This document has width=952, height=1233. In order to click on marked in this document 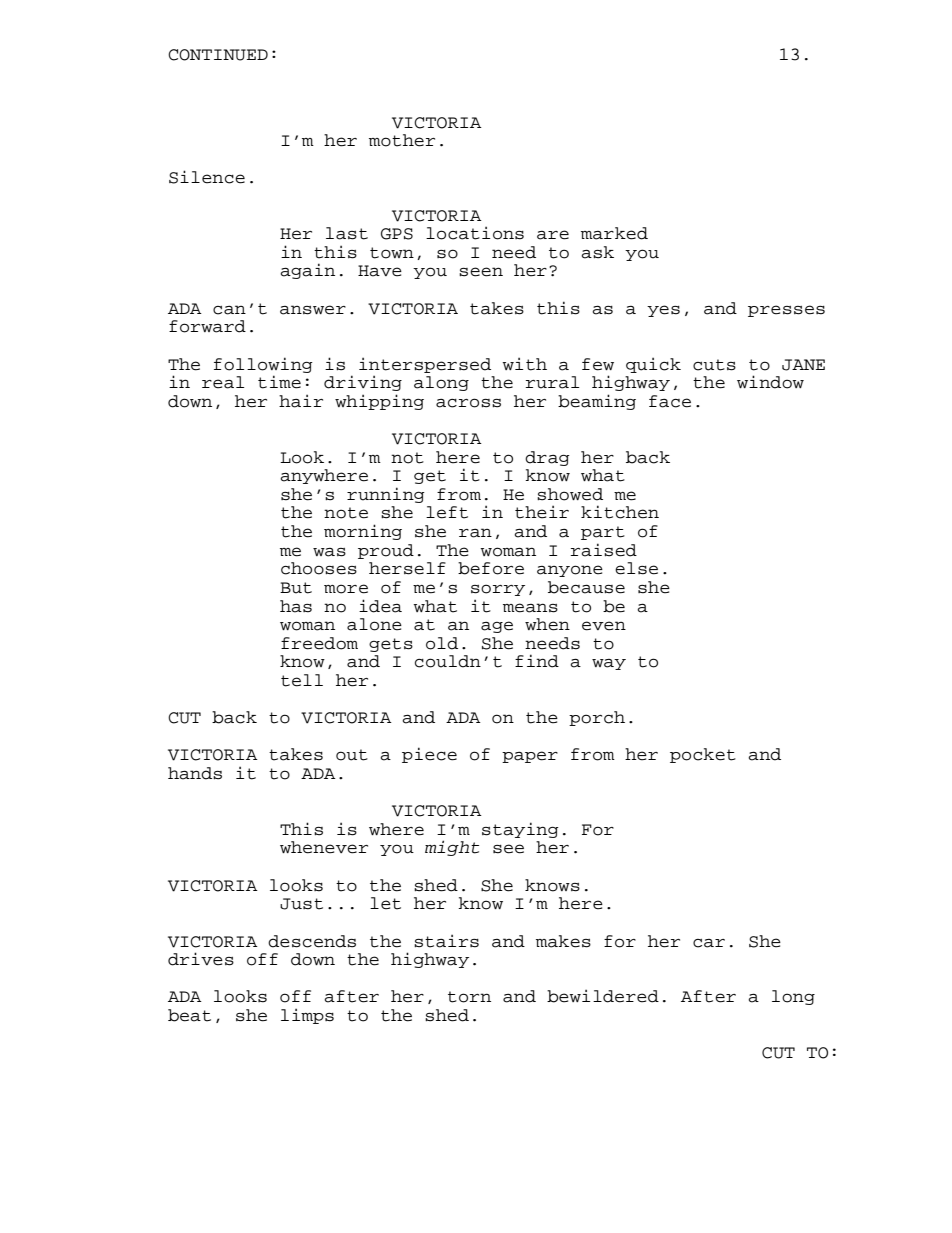, I will do `click(614, 233)`.
